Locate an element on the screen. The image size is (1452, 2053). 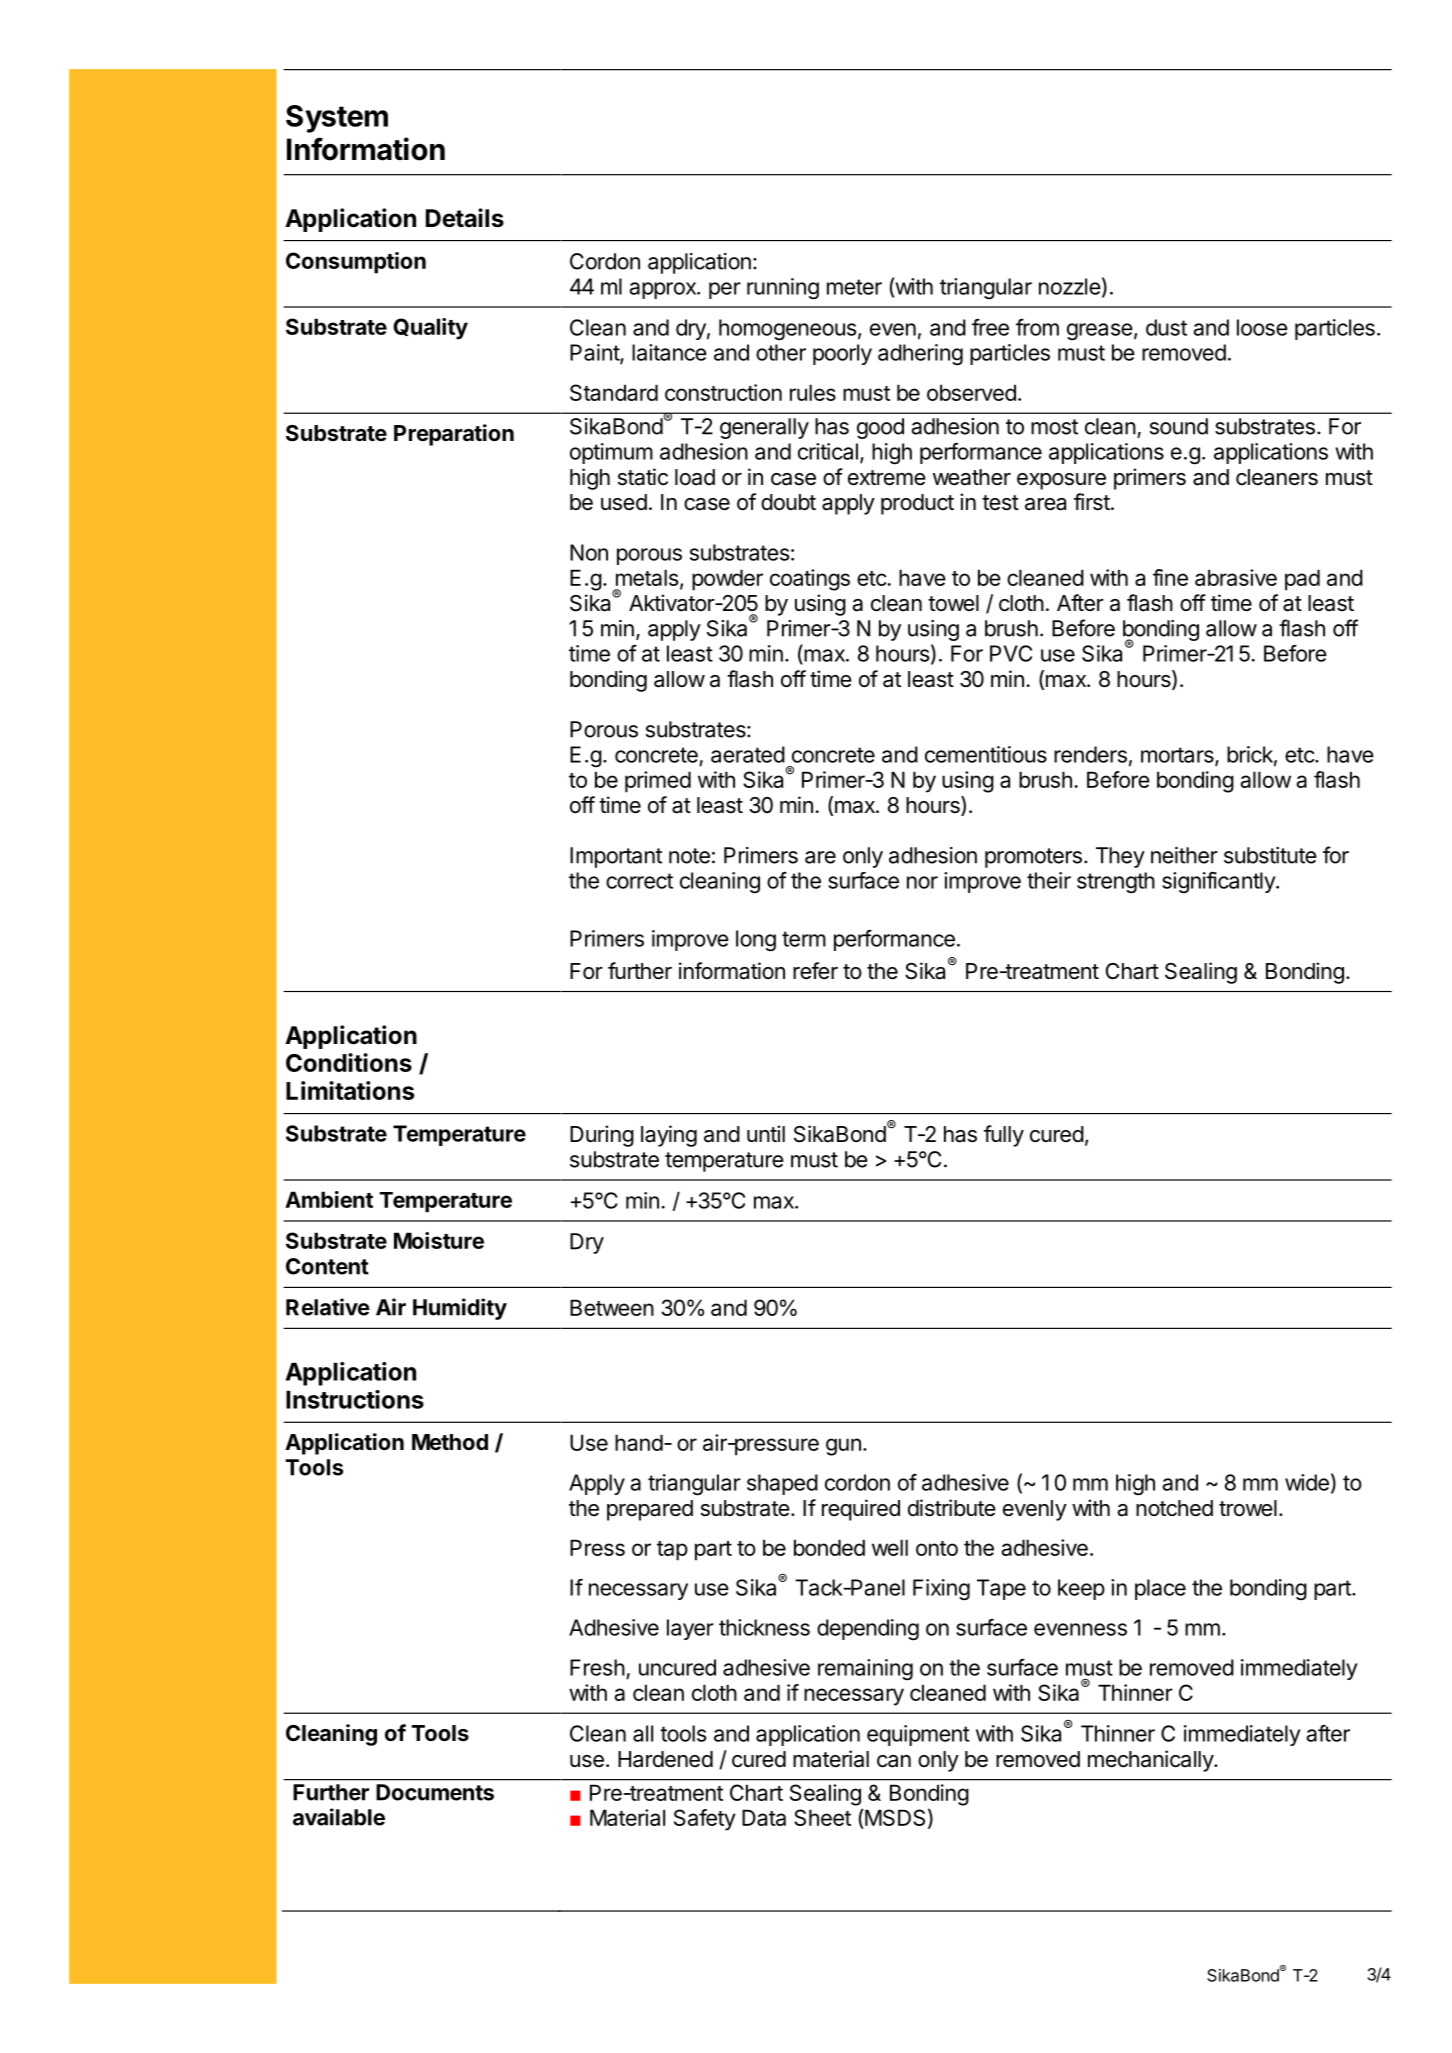
Non is located at coordinates (589, 552).
